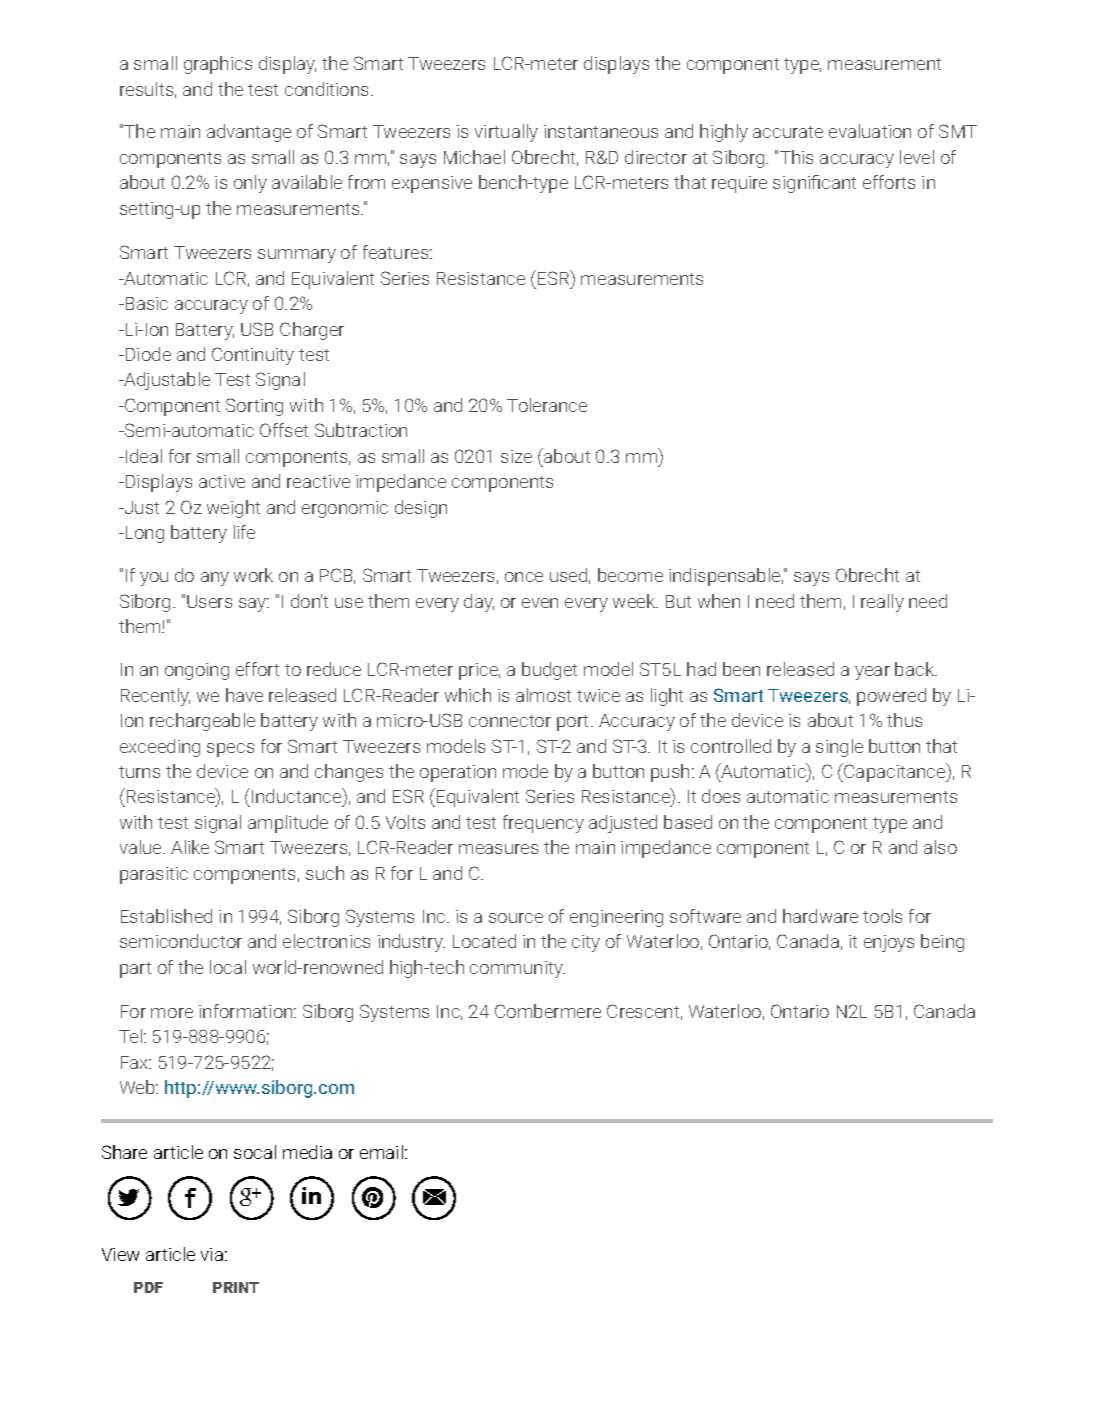 The width and height of the screenshot is (1093, 1414). What do you see at coordinates (889, 943) in the screenshot?
I see `enjoys` at bounding box center [889, 943].
